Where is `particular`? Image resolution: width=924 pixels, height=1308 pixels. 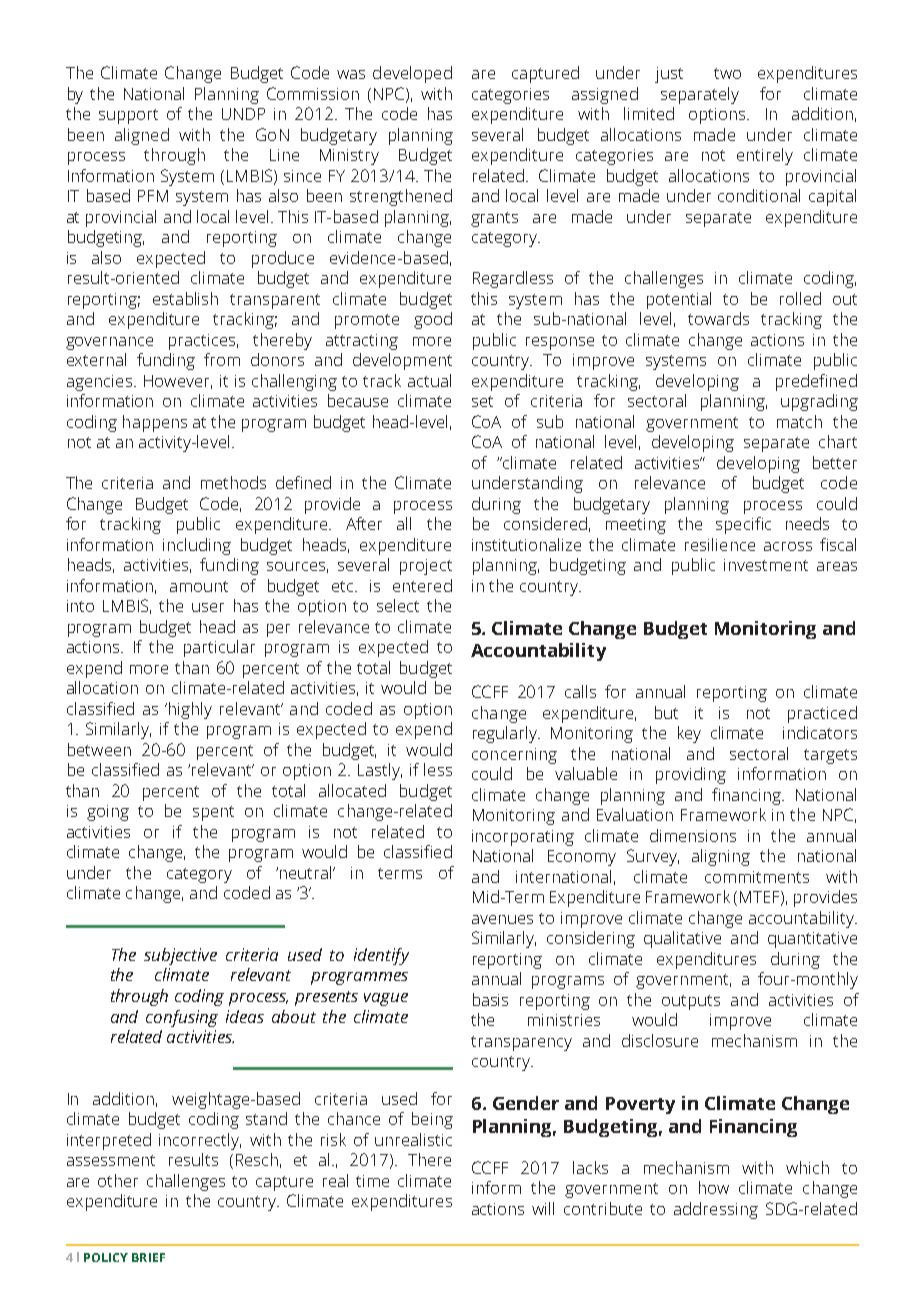
particular is located at coordinates (219, 648).
